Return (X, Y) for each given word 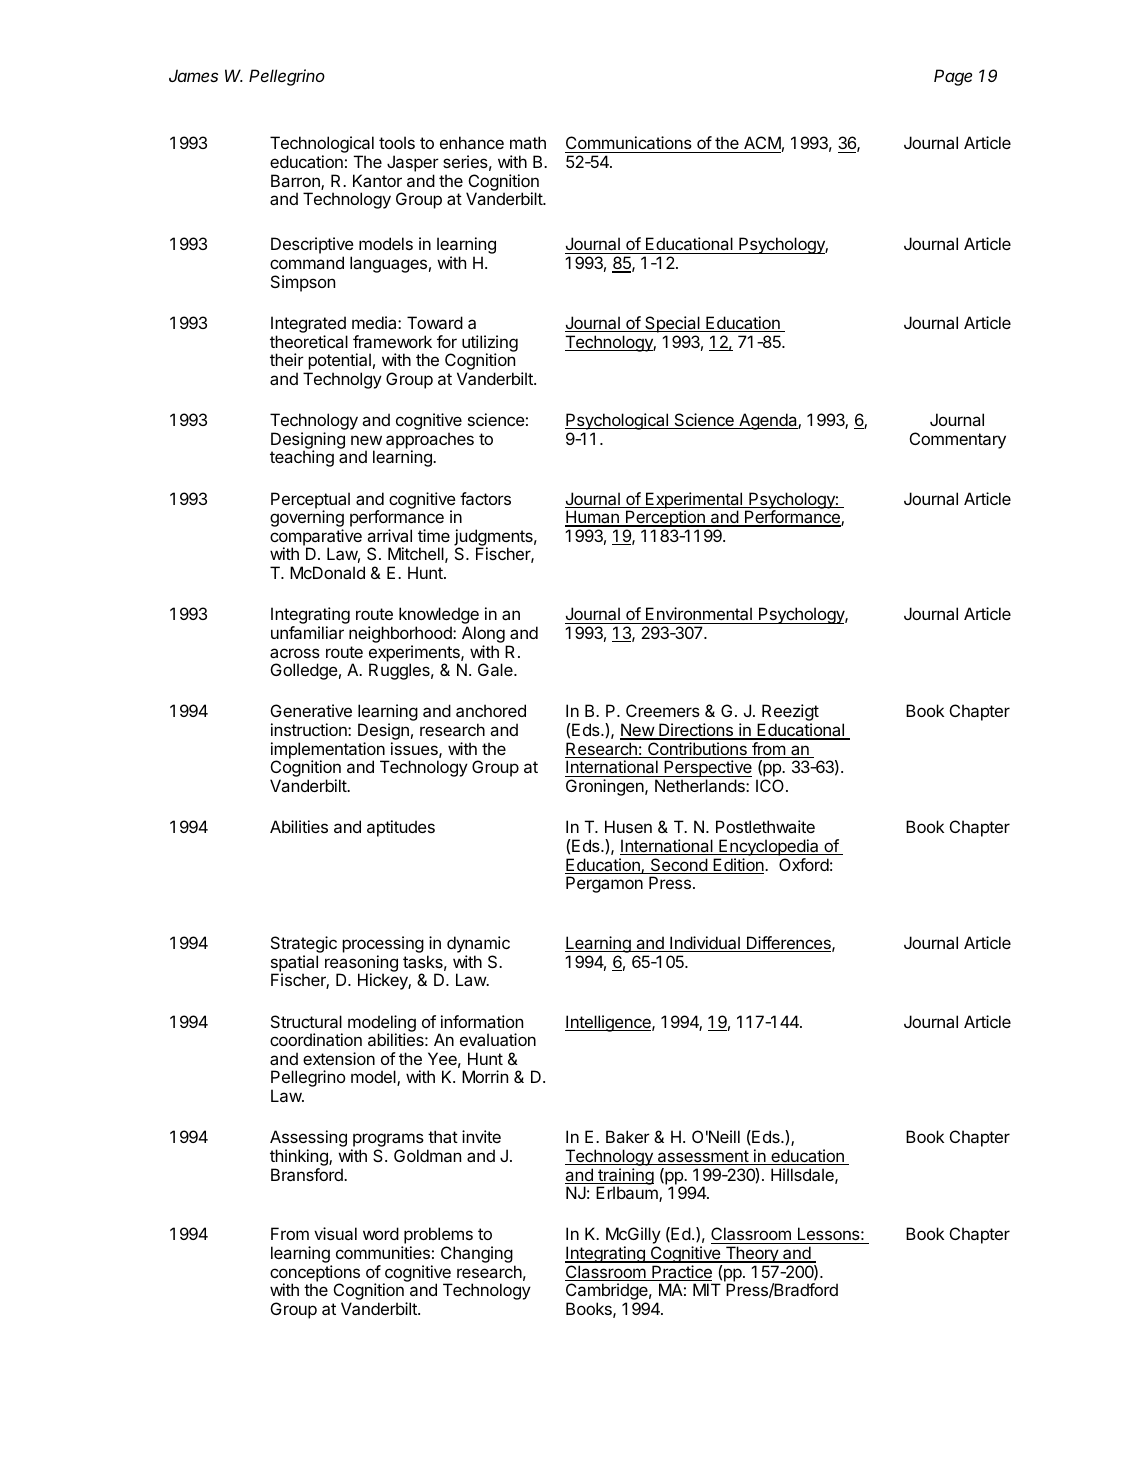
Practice (681, 1273)
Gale (496, 669)
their (287, 359)
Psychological (617, 423)
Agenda (768, 421)
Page (953, 77)
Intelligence (609, 1023)
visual (335, 1233)
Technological (322, 146)
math (528, 142)
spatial (294, 964)
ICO (771, 785)
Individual (705, 944)
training (625, 1177)
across (295, 653)
